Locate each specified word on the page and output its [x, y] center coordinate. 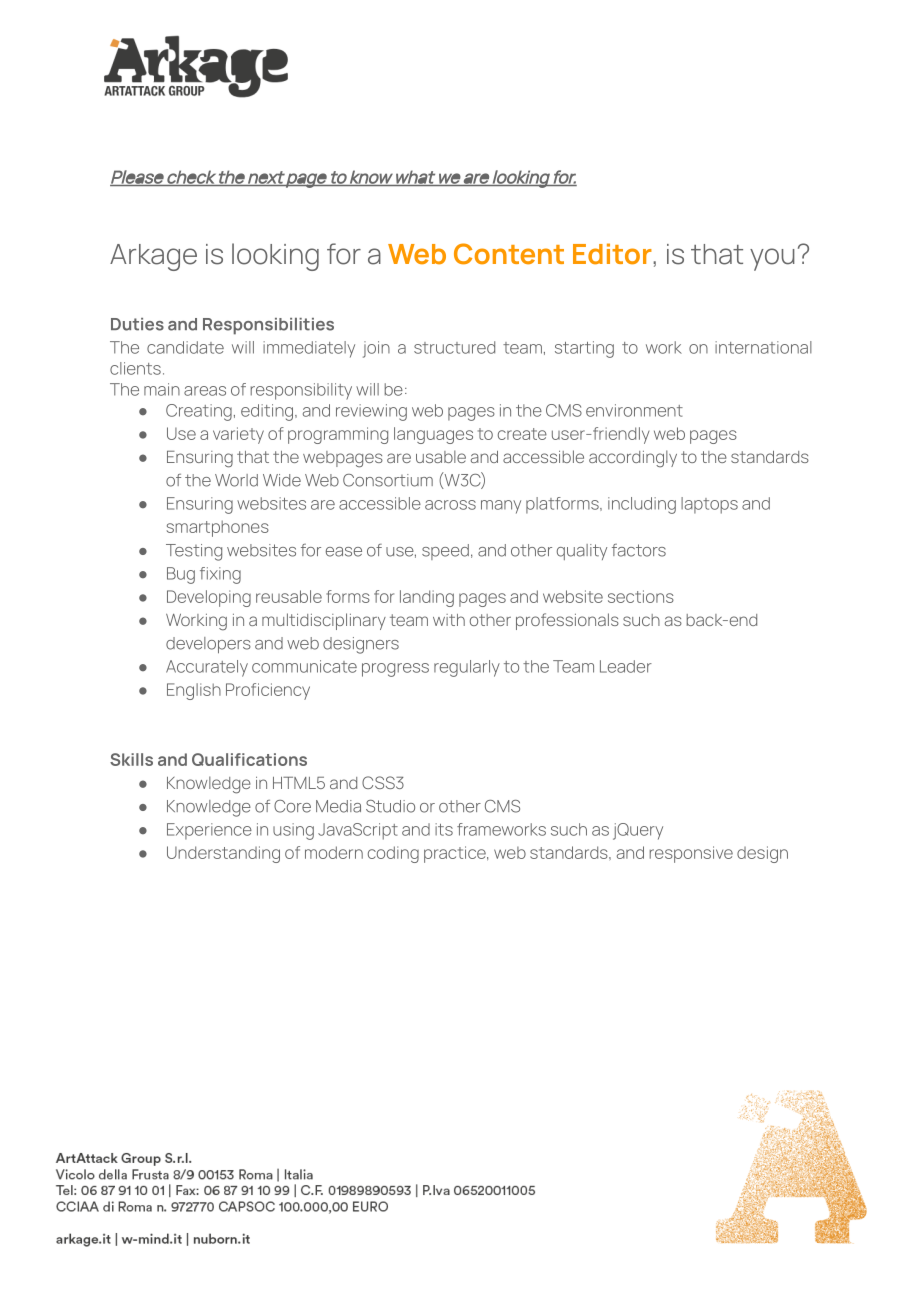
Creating [199, 412]
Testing [194, 552]
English [194, 691]
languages [433, 435]
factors [639, 550]
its [444, 829]
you [772, 259]
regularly [467, 668]
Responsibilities [268, 326]
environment [634, 410]
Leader [626, 666]
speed [445, 552]
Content [509, 254]
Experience [209, 831]
